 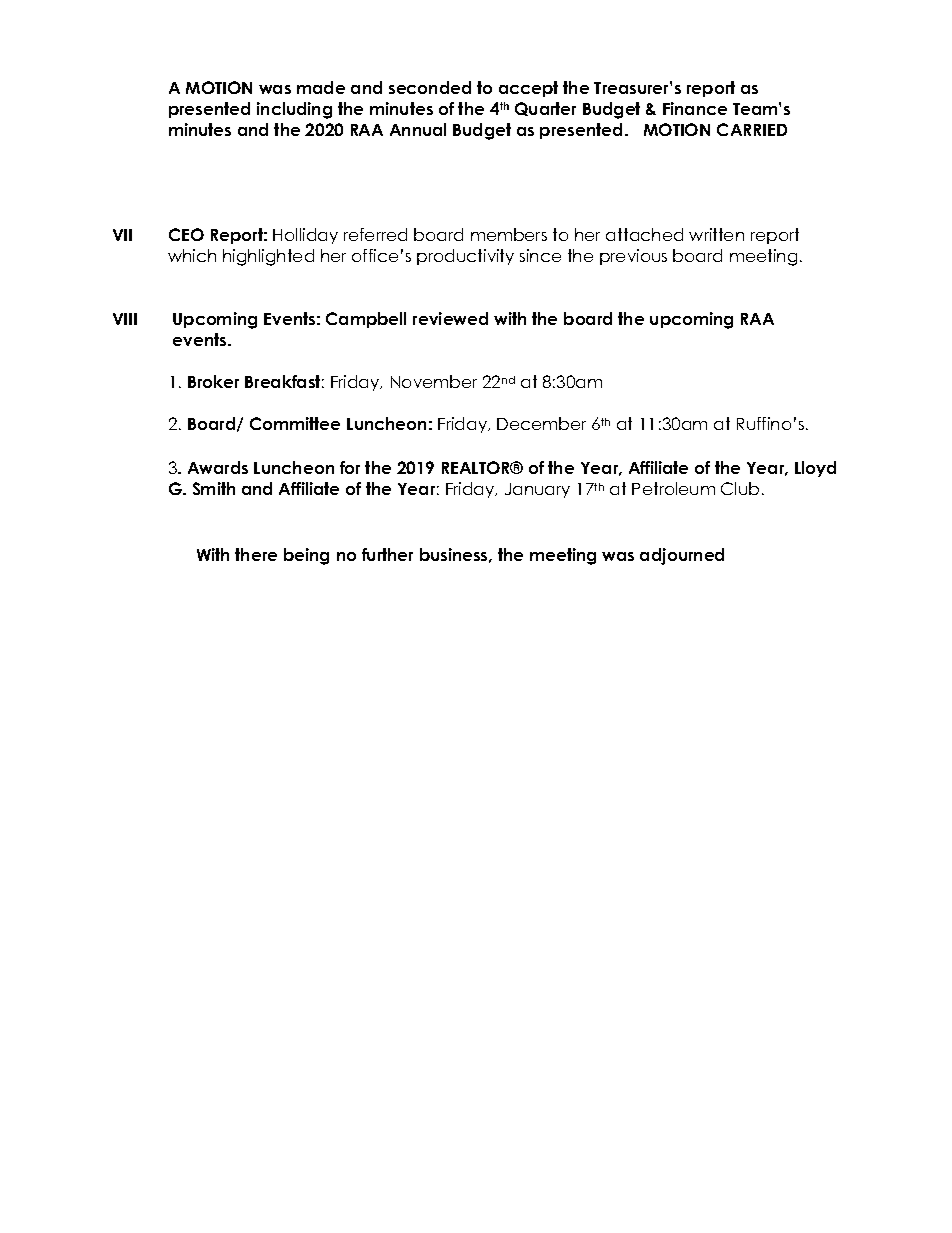 What do you see at coordinates (294, 110) in the screenshot?
I see `including` at bounding box center [294, 110].
